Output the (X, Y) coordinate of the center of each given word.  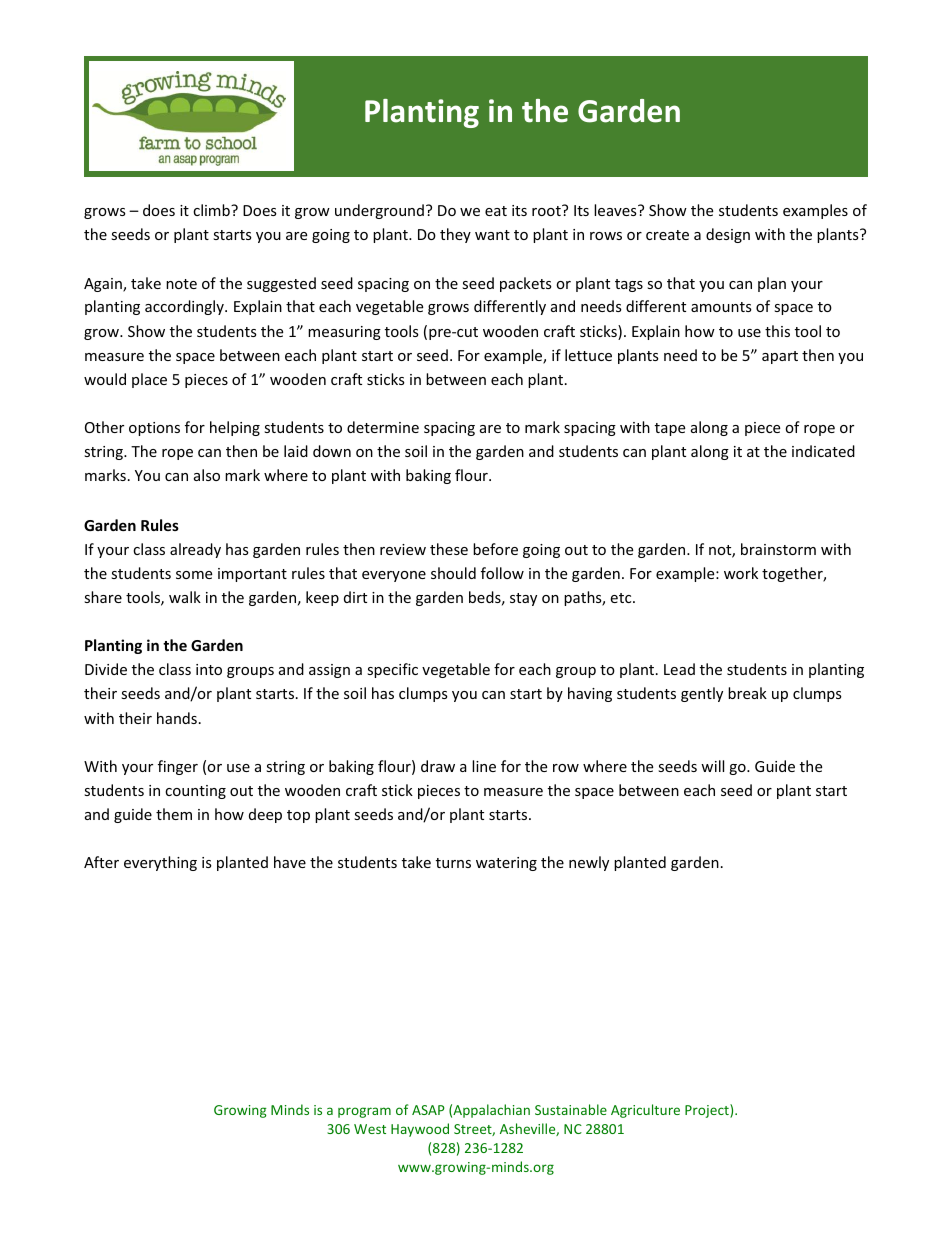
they (455, 235)
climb (212, 210)
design (728, 235)
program (364, 1112)
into (209, 669)
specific (392, 670)
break (747, 693)
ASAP (428, 1110)
